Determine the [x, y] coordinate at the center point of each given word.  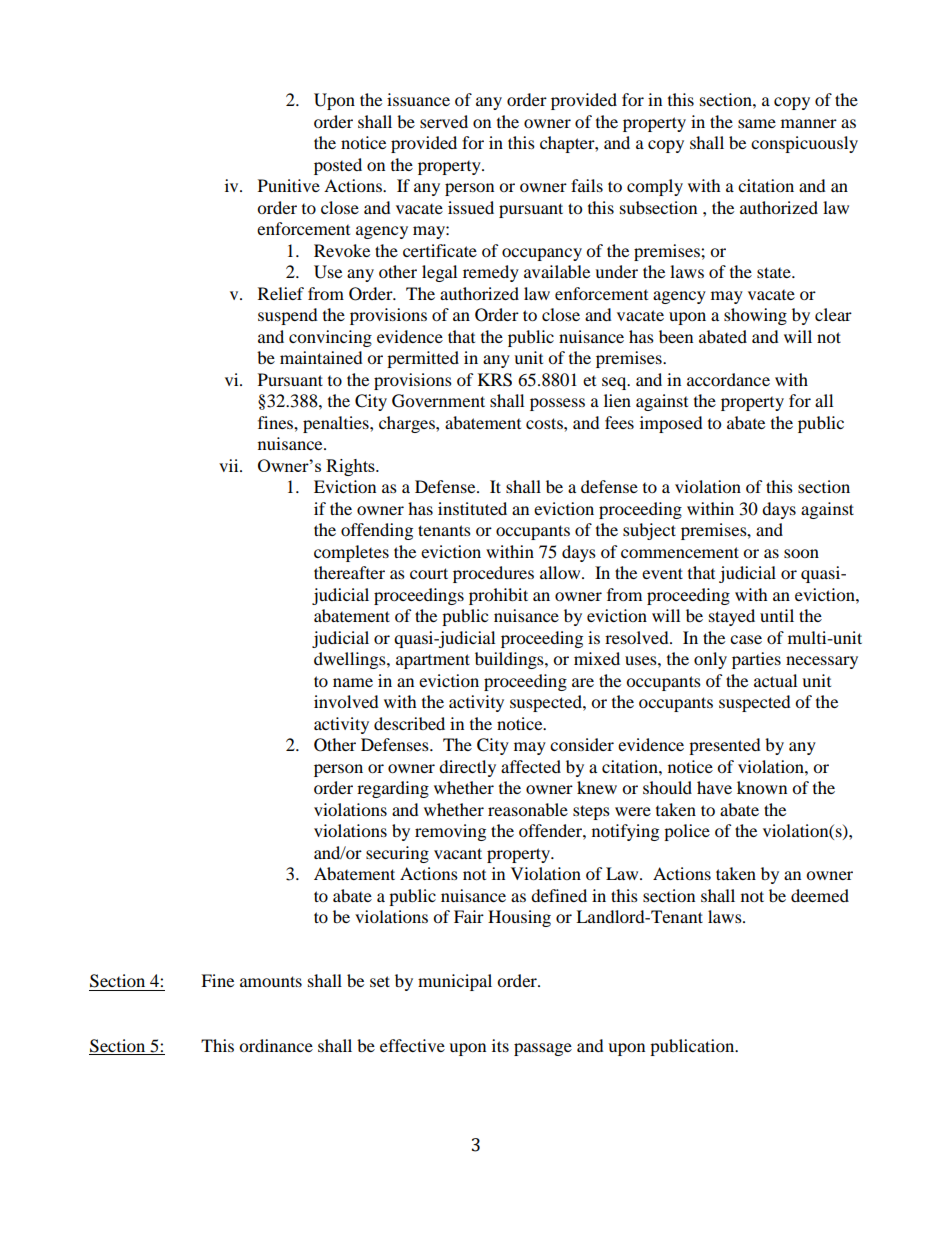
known [762, 787]
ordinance [276, 1045]
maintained [321, 357]
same [757, 123]
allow [561, 572]
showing [755, 316]
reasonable [528, 809]
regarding [393, 789]
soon [801, 553]
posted [338, 166]
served [444, 121]
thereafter [349, 572]
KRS [495, 380]
